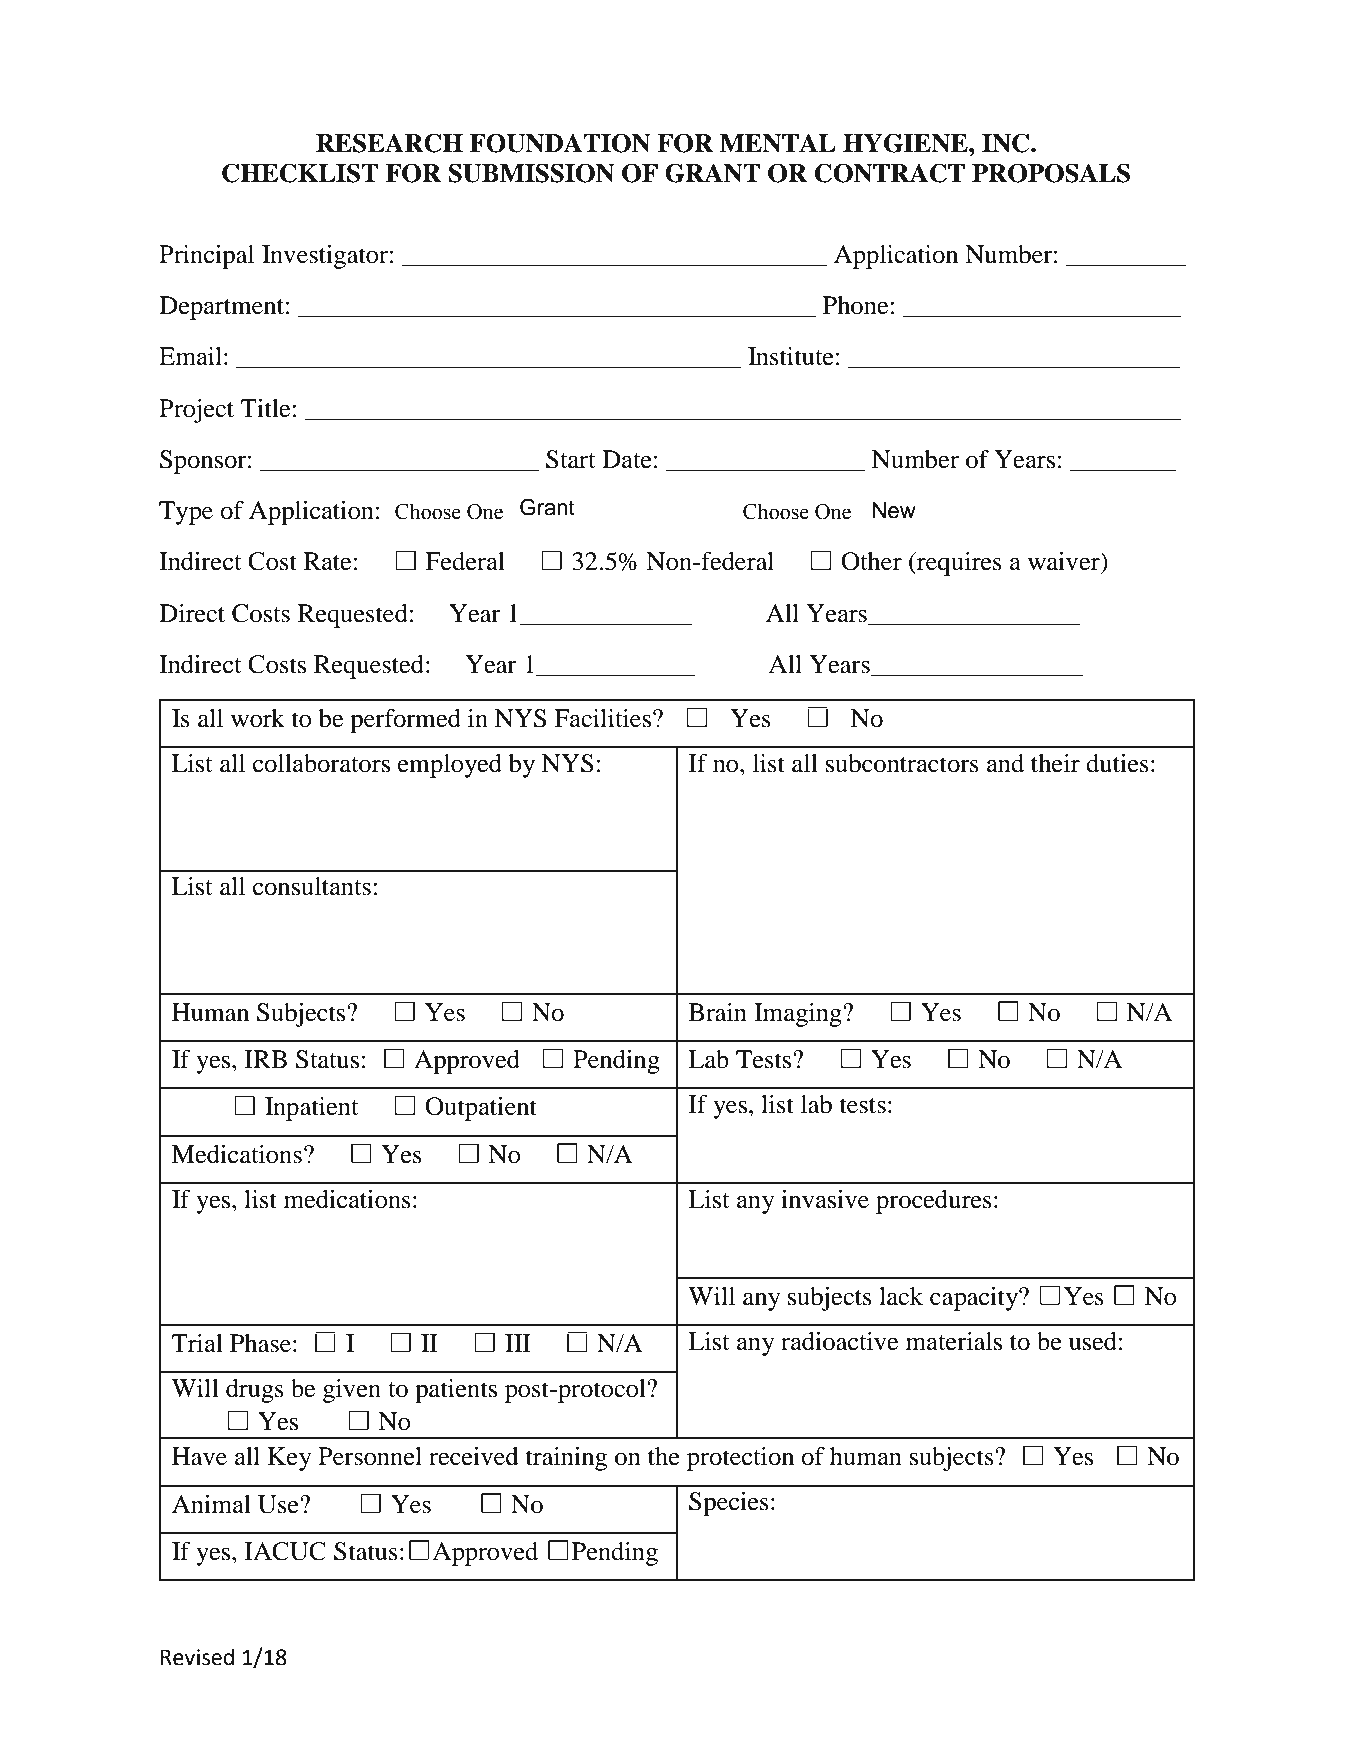 The width and height of the page is (1353, 1751). Describe the element at coordinates (718, 1012) in the page. I see `Brain` at that location.
